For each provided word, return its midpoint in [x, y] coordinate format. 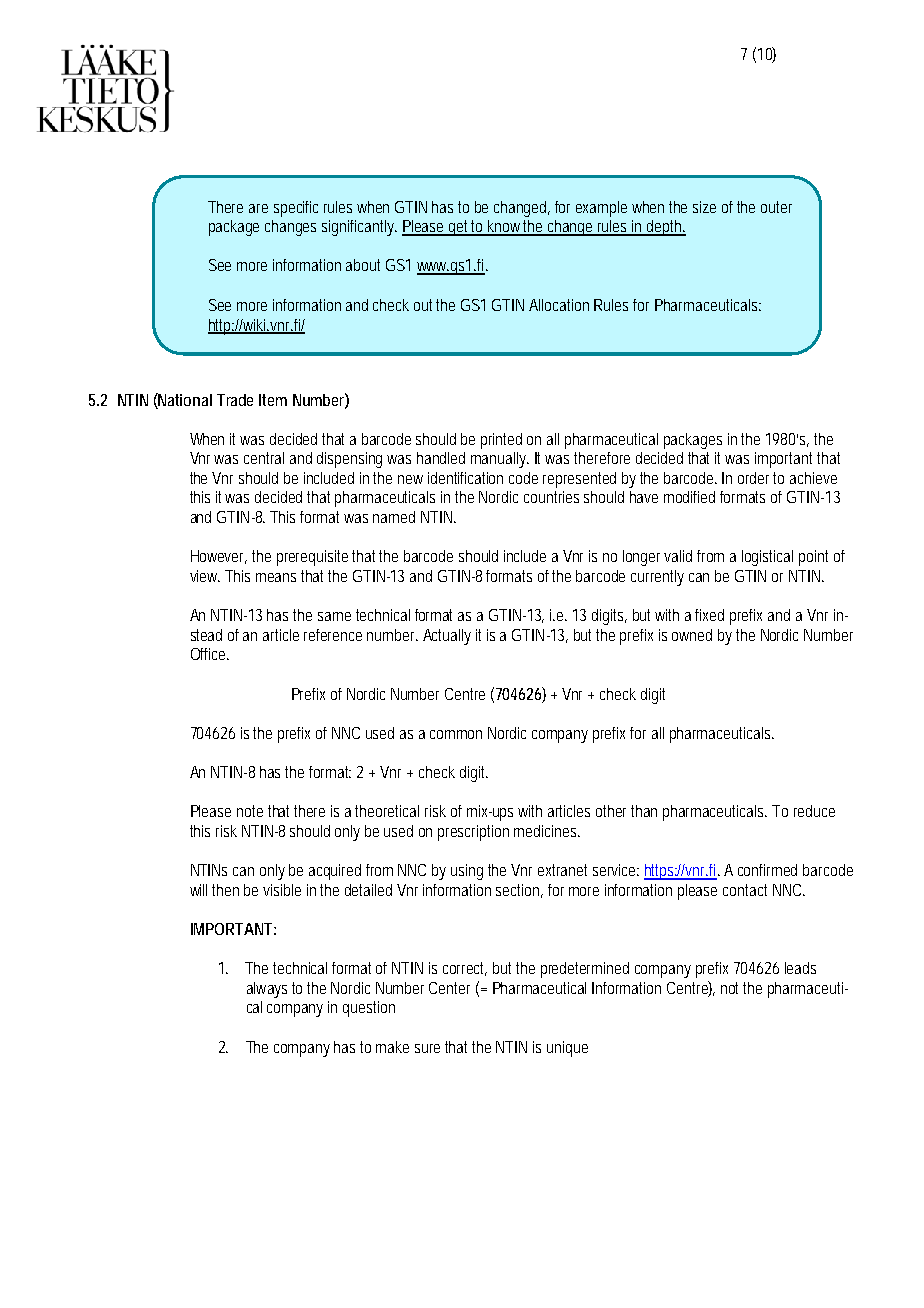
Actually [447, 637]
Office [210, 654]
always [267, 990]
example [601, 209]
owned [692, 635]
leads [800, 968]
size [704, 207]
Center [449, 988]
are [258, 208]
